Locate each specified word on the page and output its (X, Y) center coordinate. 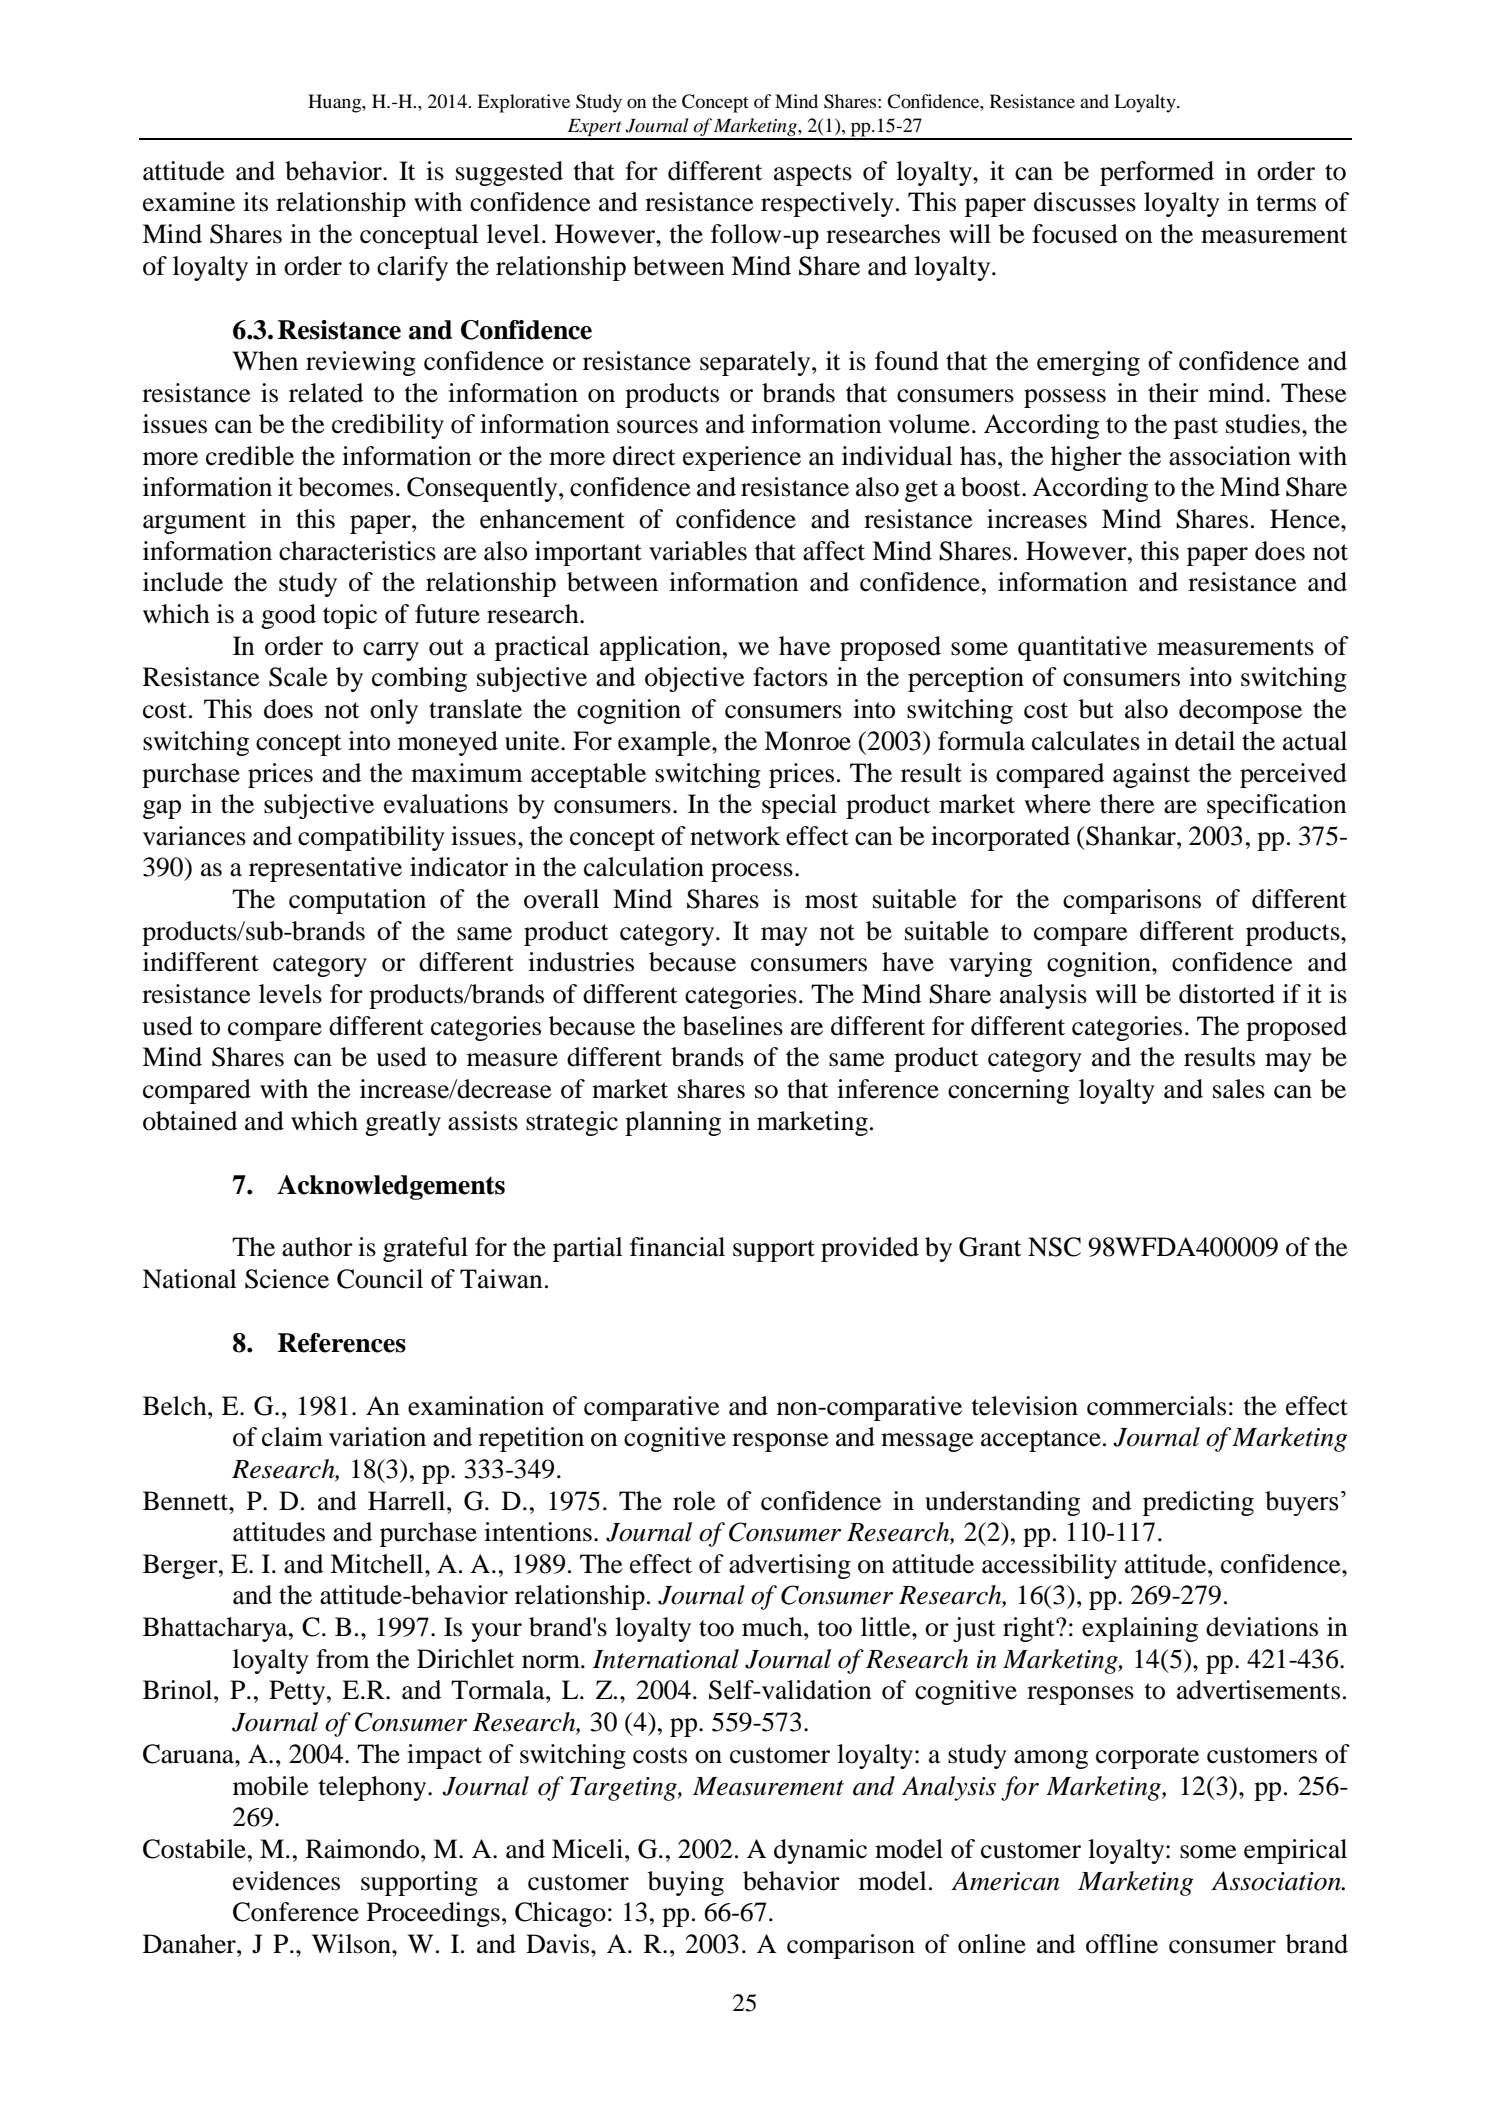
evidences (286, 1881)
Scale (298, 677)
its (255, 202)
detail (1205, 741)
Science (287, 1279)
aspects (813, 175)
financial (677, 1247)
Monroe (807, 741)
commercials (1156, 1406)
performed (1157, 173)
